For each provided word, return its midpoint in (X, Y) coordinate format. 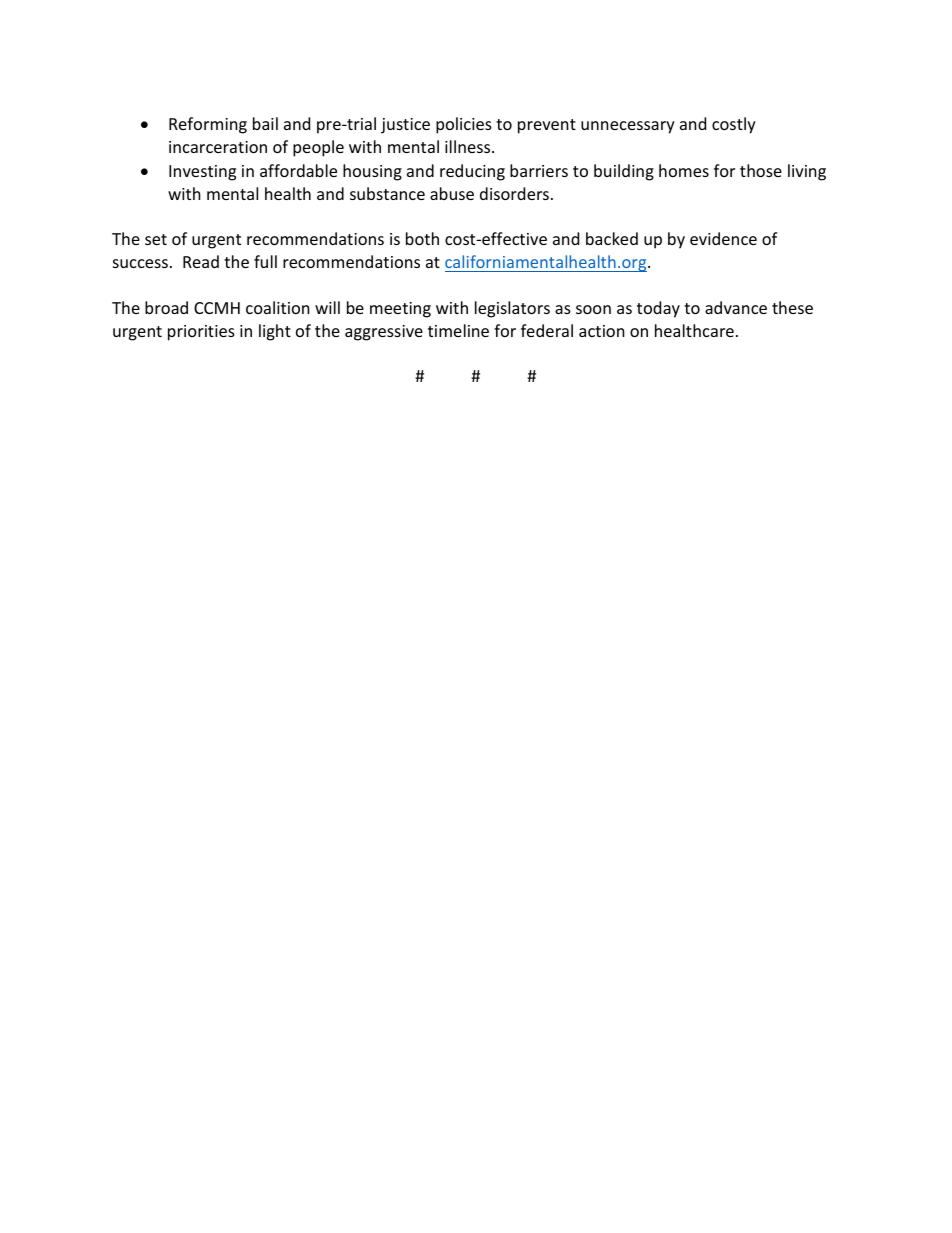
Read (201, 261)
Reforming (208, 125)
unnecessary (628, 127)
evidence (723, 238)
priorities (201, 333)
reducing (472, 172)
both (422, 238)
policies (464, 125)
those (761, 170)
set (156, 239)
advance (736, 307)
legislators (512, 309)
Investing (202, 173)
